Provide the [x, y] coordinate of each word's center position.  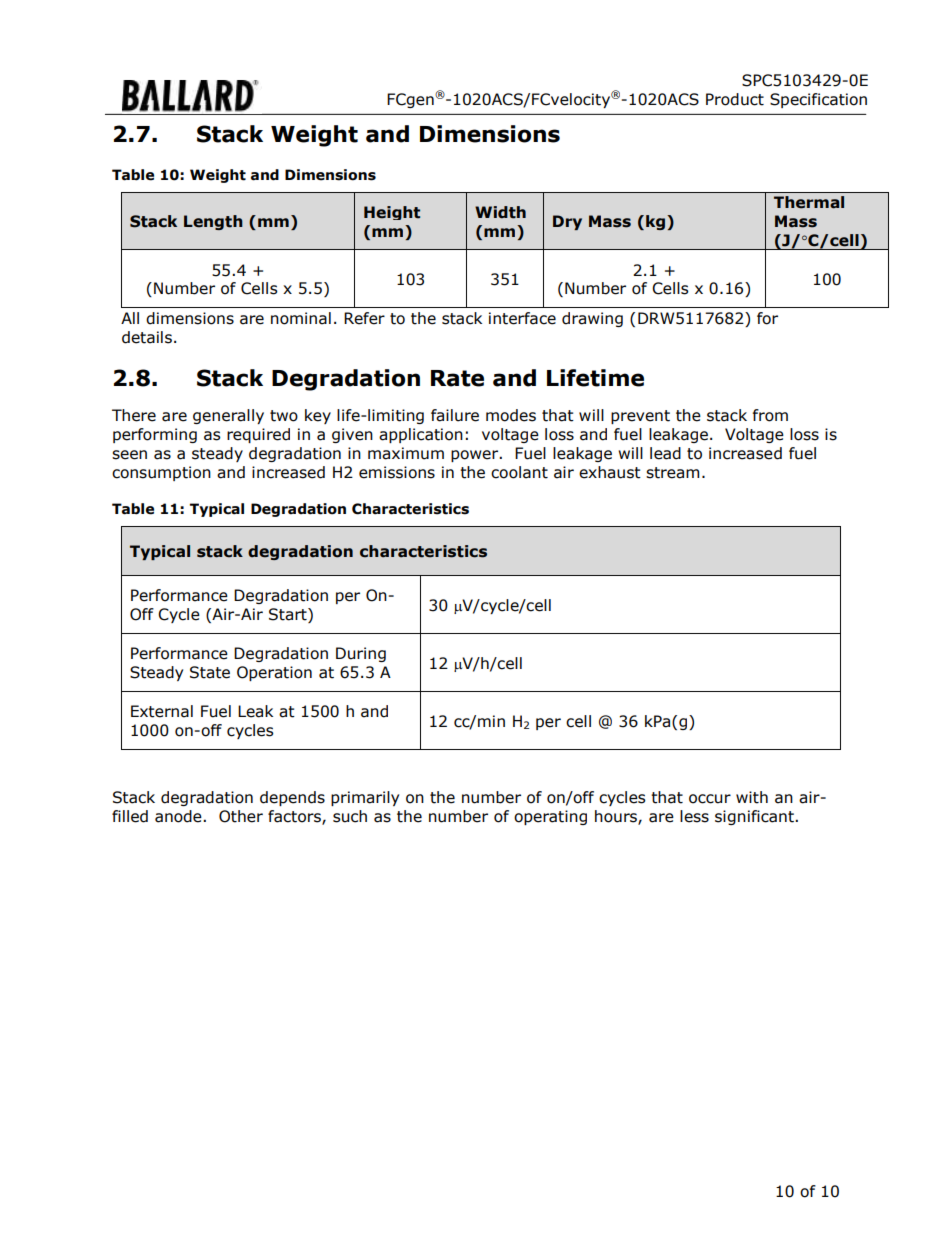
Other [241, 816]
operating [550, 817]
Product [735, 99]
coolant [519, 472]
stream [672, 473]
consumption [161, 473]
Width [500, 212]
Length [213, 222]
